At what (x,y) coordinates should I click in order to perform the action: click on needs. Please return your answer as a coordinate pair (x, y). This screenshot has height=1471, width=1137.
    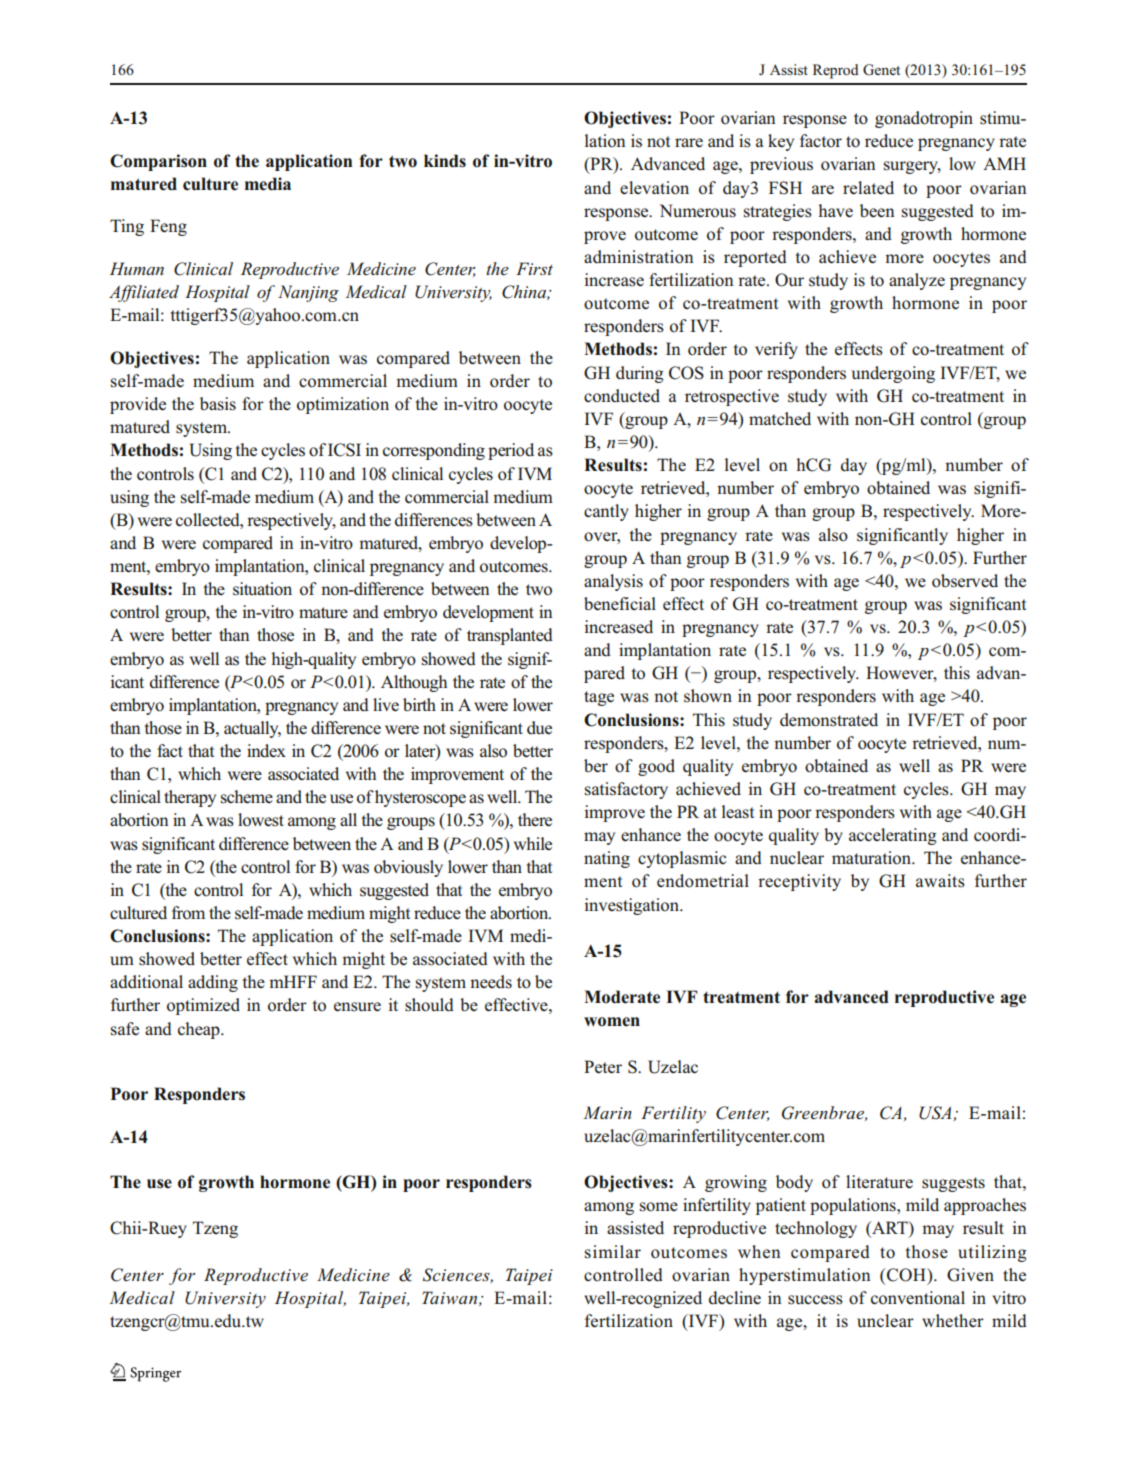
    Looking at the image, I should click on (491, 982).
